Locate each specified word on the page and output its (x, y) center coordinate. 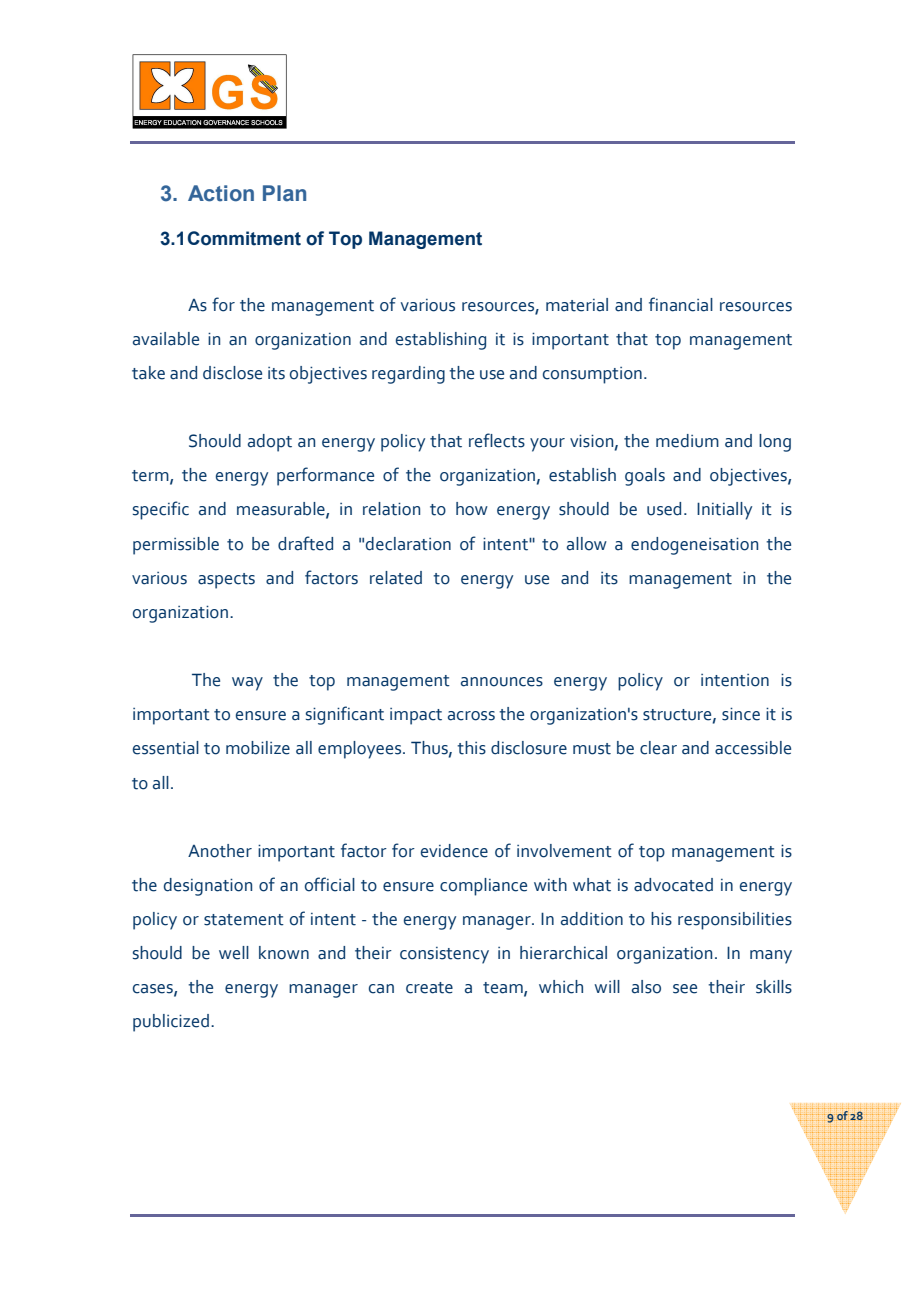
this (471, 748)
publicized (171, 1023)
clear (658, 748)
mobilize (258, 748)
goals (645, 477)
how (472, 509)
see (685, 989)
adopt (270, 443)
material (577, 305)
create (429, 988)
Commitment (244, 238)
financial (681, 304)
